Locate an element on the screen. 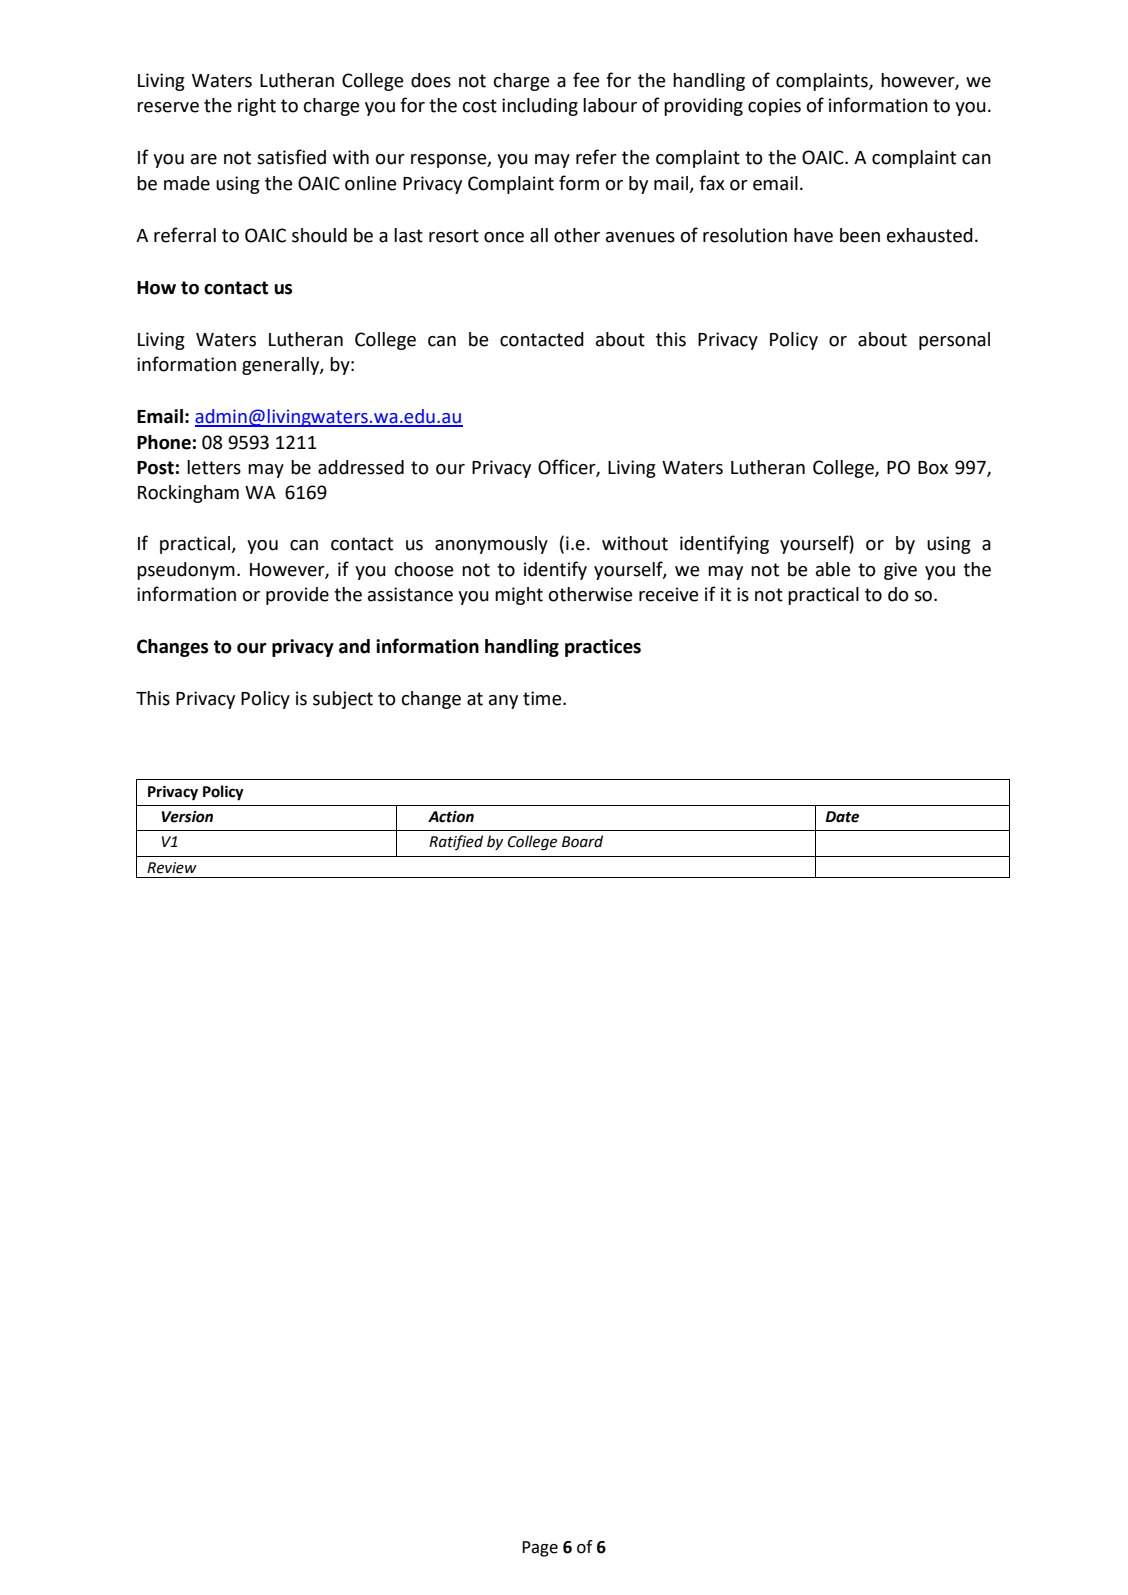 This screenshot has width=1128, height=1595. right is located at coordinates (257, 107).
